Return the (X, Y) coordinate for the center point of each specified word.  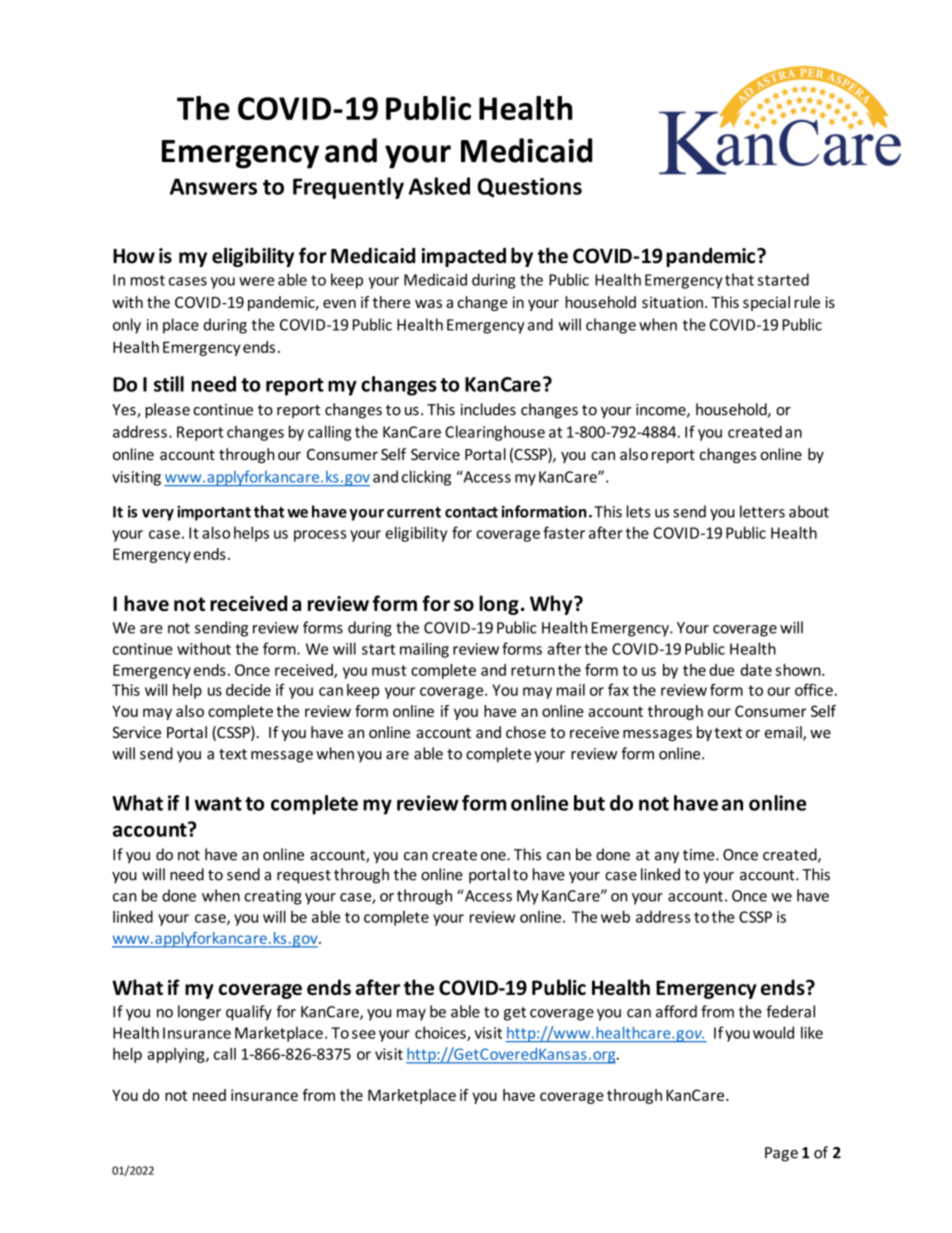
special (766, 303)
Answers (213, 186)
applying (177, 1055)
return (533, 670)
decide (248, 690)
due (721, 670)
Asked (439, 186)
